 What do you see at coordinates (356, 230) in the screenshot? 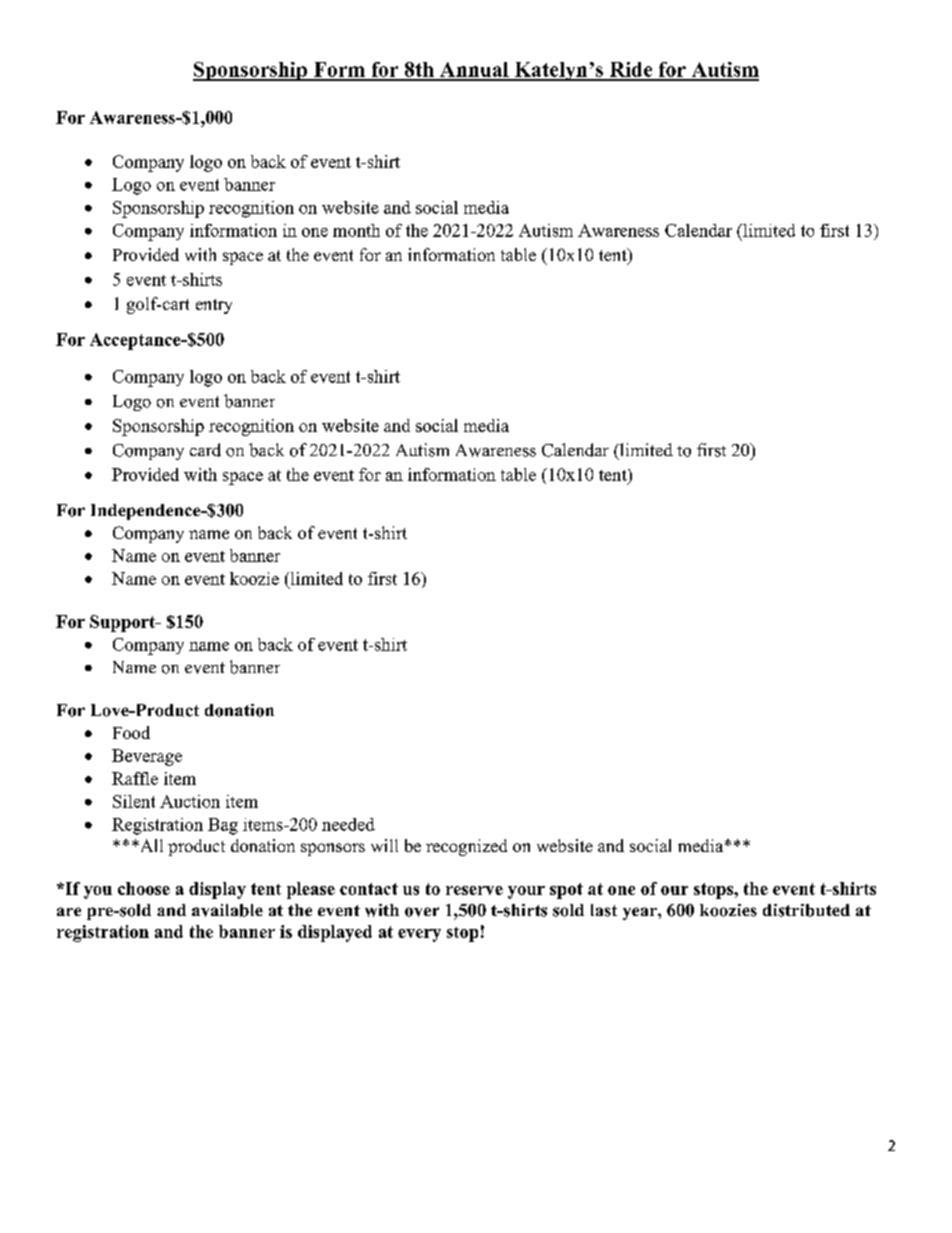
I see `month` at bounding box center [356, 230].
